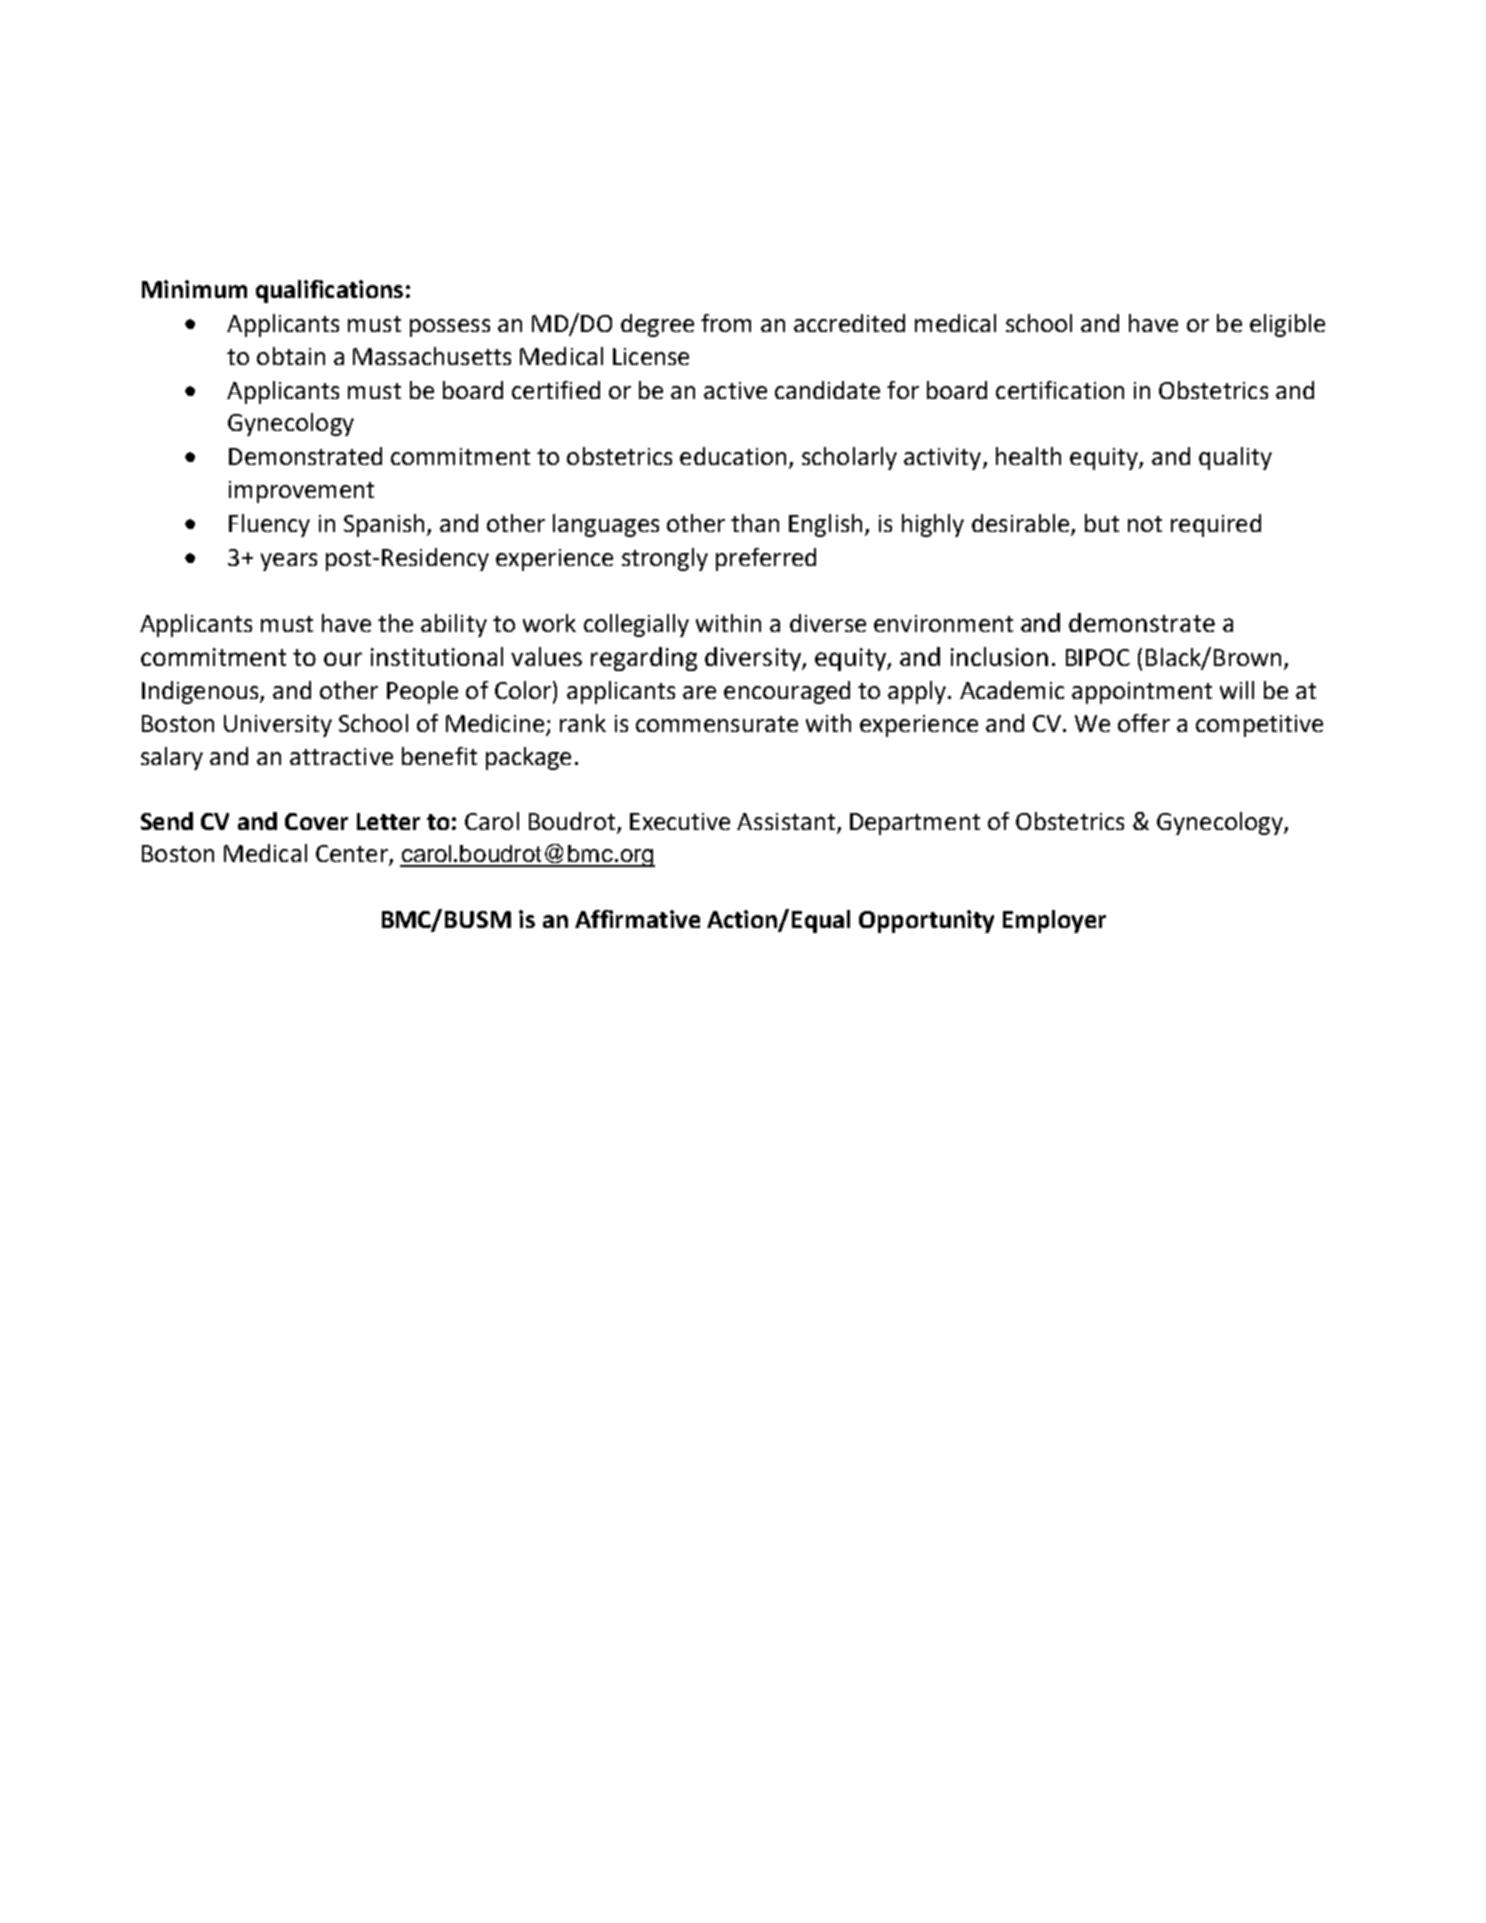 The height and width of the image is (1923, 1486). Describe the element at coordinates (726, 323) in the image. I see `from` at that location.
